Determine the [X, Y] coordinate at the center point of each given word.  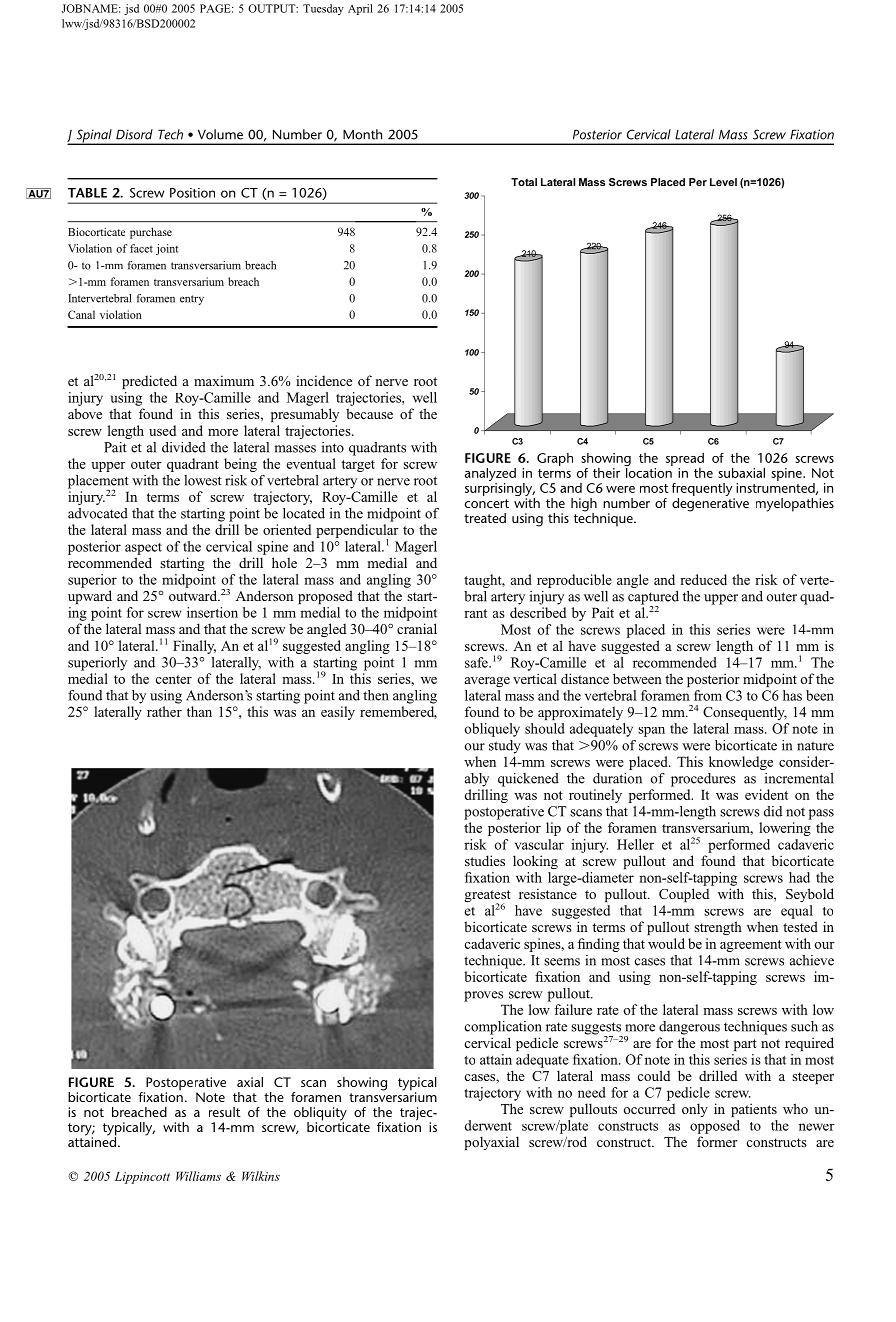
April [360, 9]
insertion [212, 612]
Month [362, 134]
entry [192, 300]
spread [685, 461]
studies [485, 860]
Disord [134, 134]
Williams [198, 1176]
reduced [703, 579]
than [199, 711]
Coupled [684, 895]
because [369, 413]
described [538, 612]
